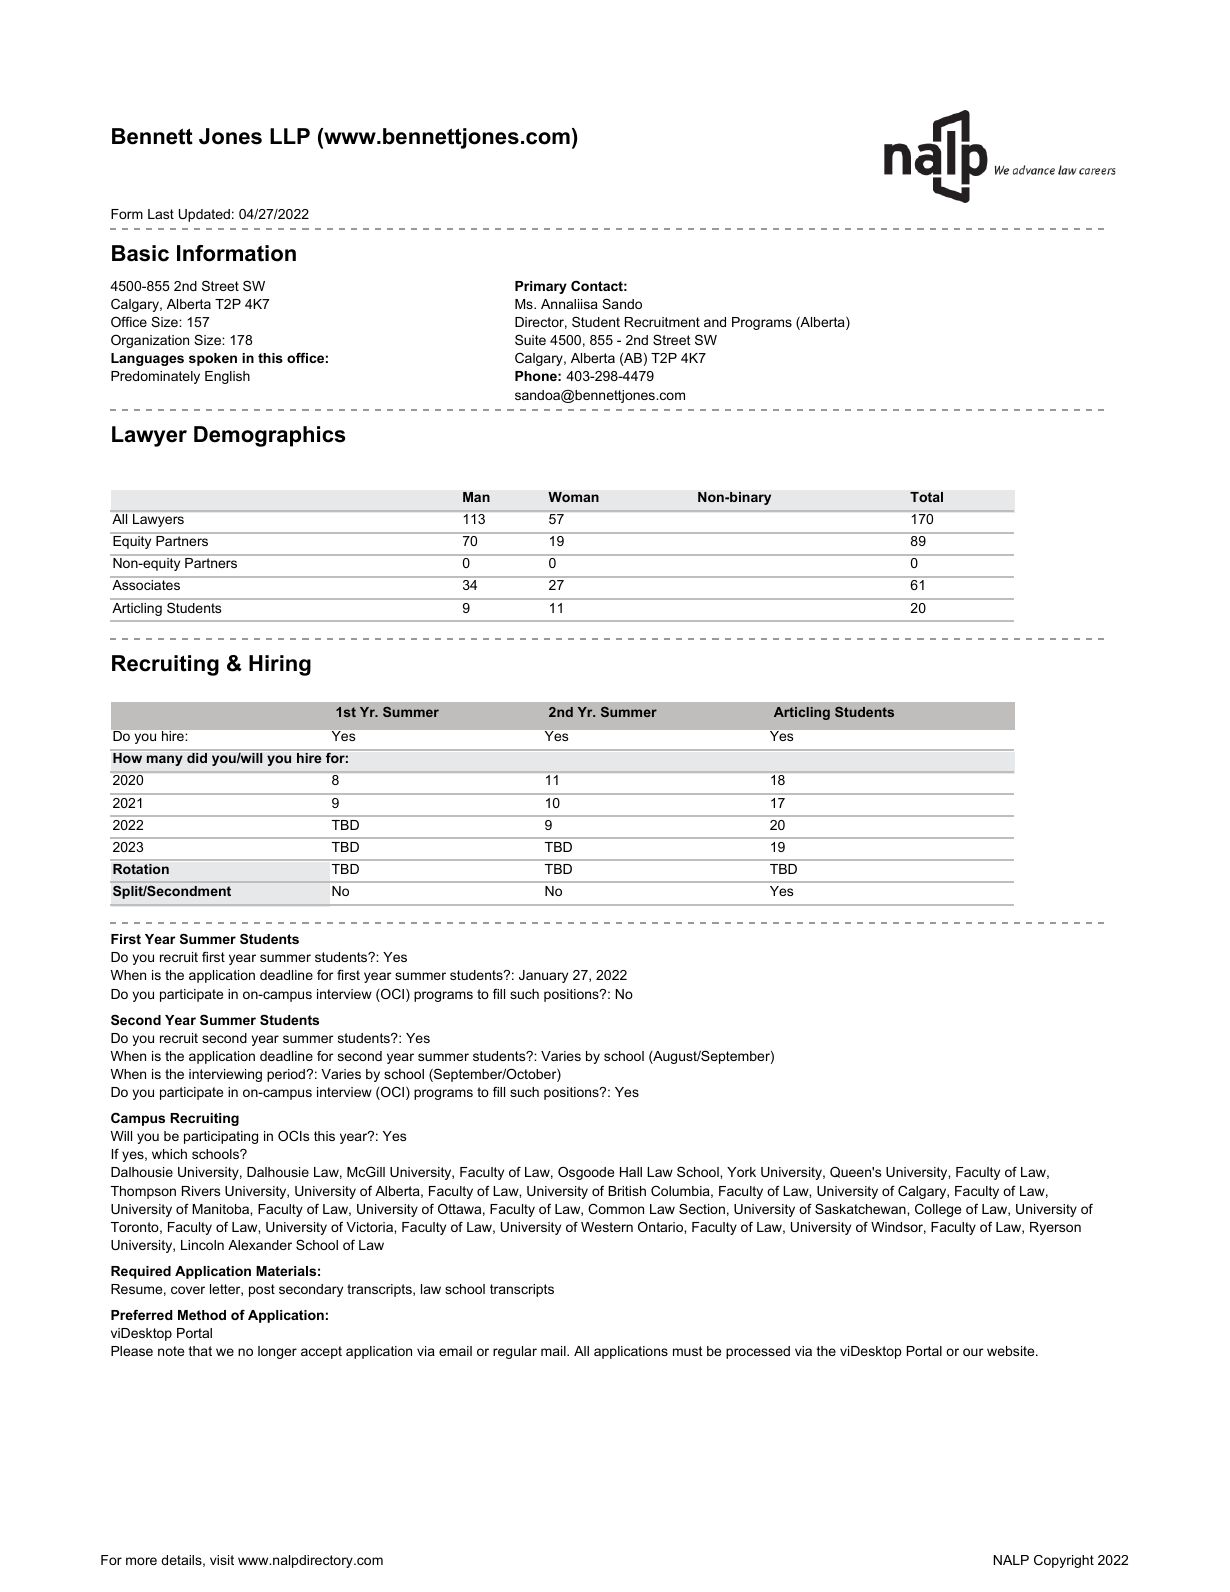  I want to click on Primary, so click(541, 287).
